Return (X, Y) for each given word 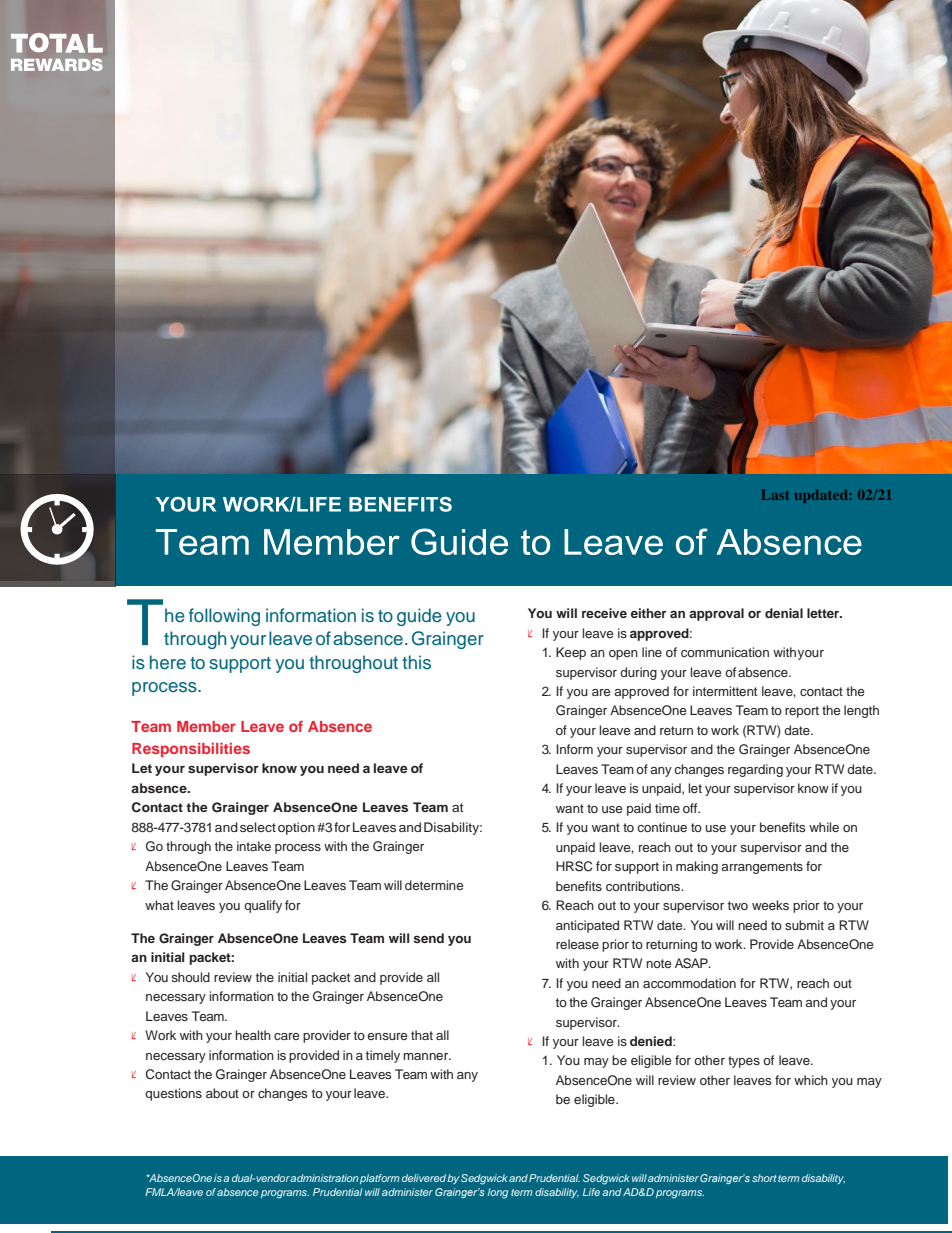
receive (604, 613)
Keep (571, 653)
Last (775, 495)
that (422, 1035)
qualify (263, 906)
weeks (770, 905)
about (222, 1093)
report (802, 712)
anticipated (587, 926)
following (224, 617)
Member (206, 726)
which (811, 1080)
